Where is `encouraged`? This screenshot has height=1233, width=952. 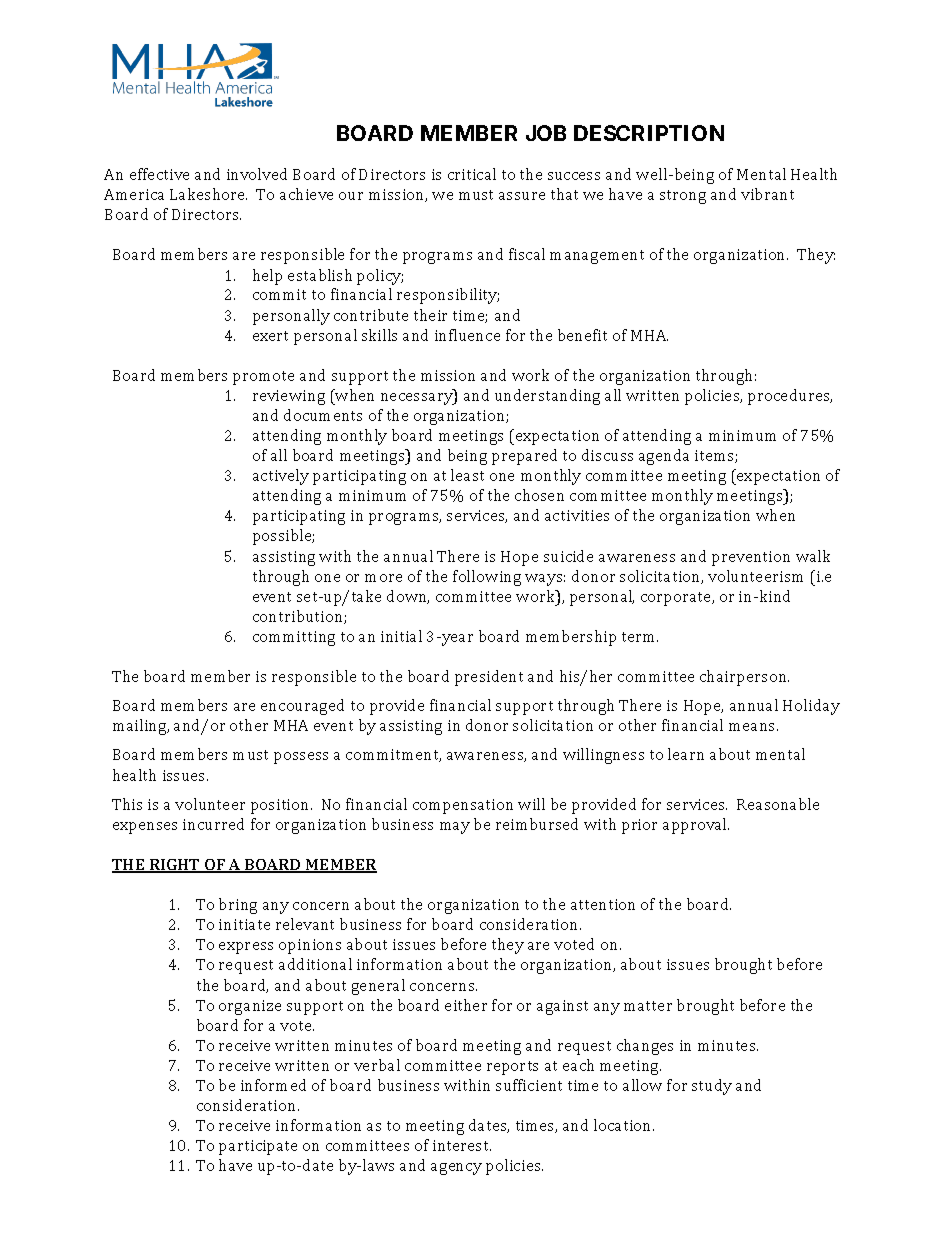 encouraged is located at coordinates (302, 707).
